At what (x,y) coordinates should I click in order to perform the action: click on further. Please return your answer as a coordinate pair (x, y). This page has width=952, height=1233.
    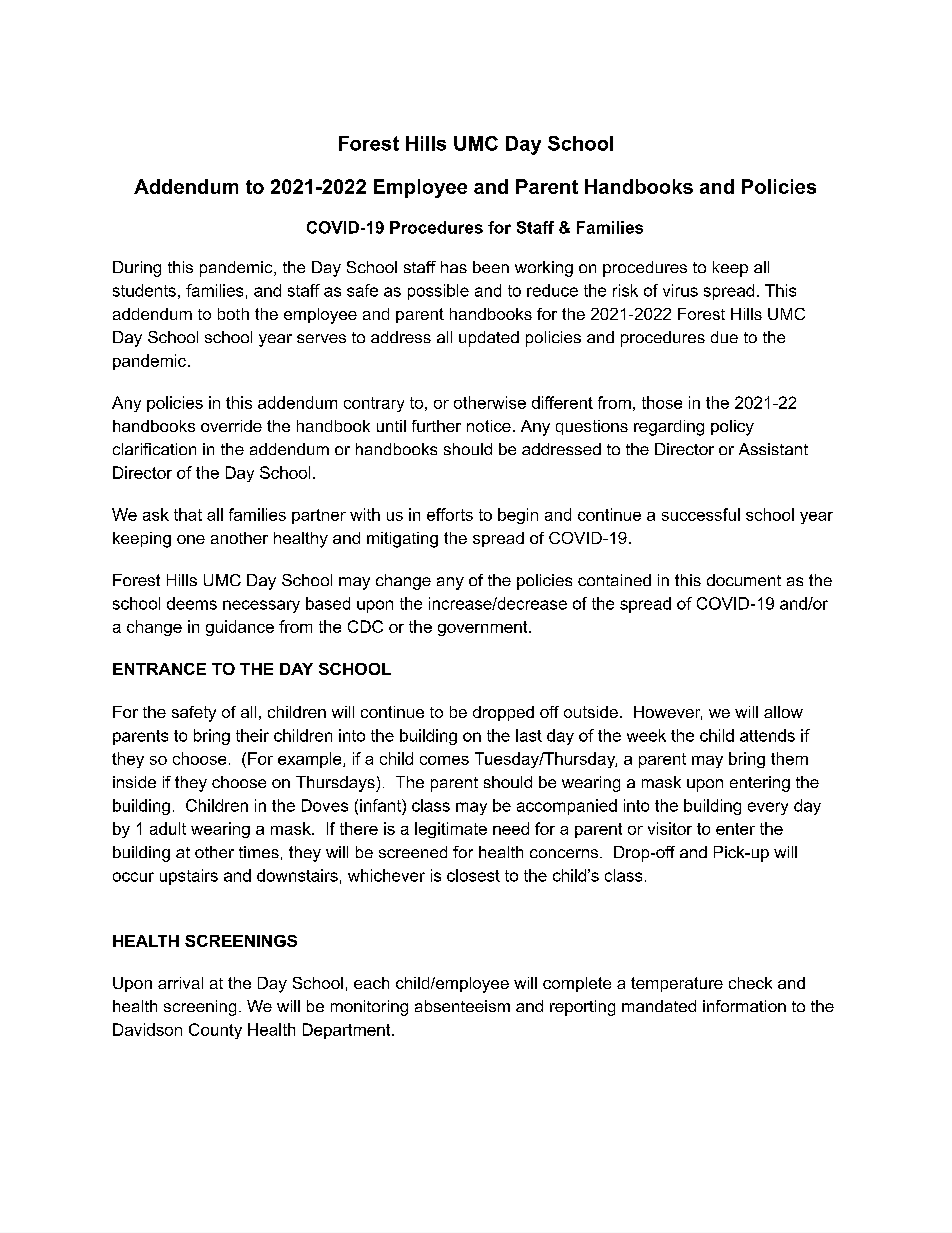
    Looking at the image, I should click on (436, 426).
